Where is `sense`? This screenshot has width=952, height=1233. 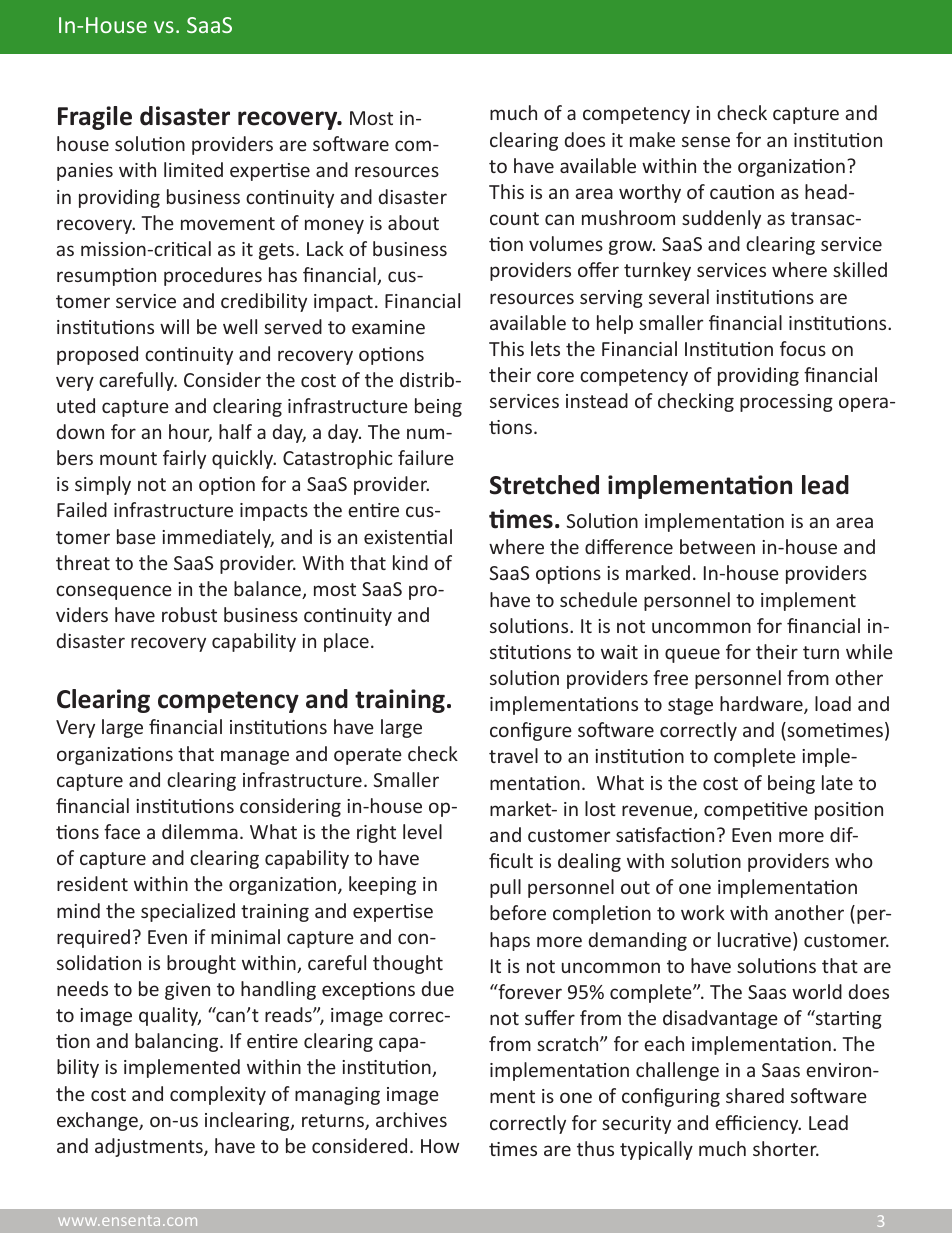
sense is located at coordinates (706, 141).
